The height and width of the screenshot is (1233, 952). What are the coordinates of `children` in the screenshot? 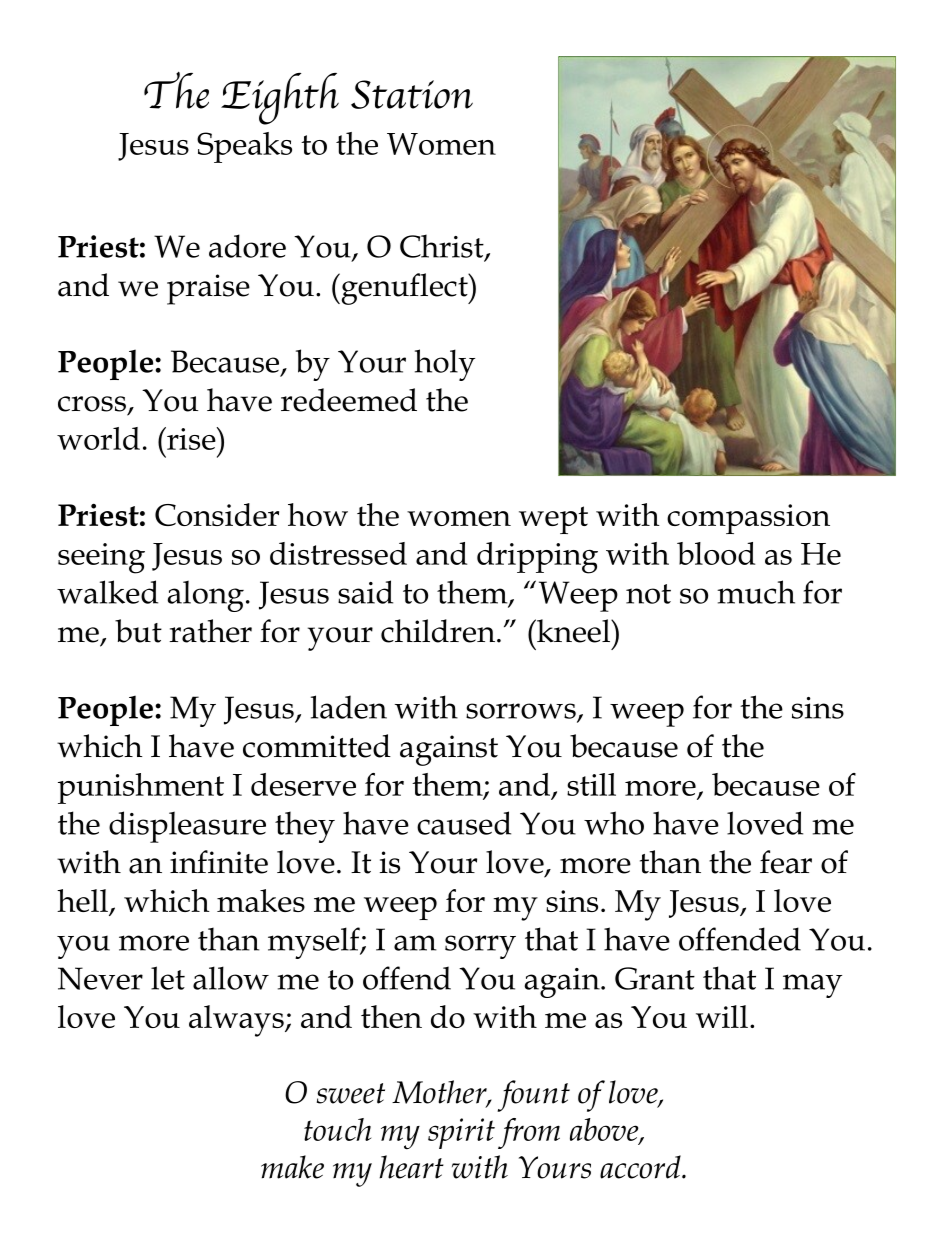 It's located at (438, 631).
